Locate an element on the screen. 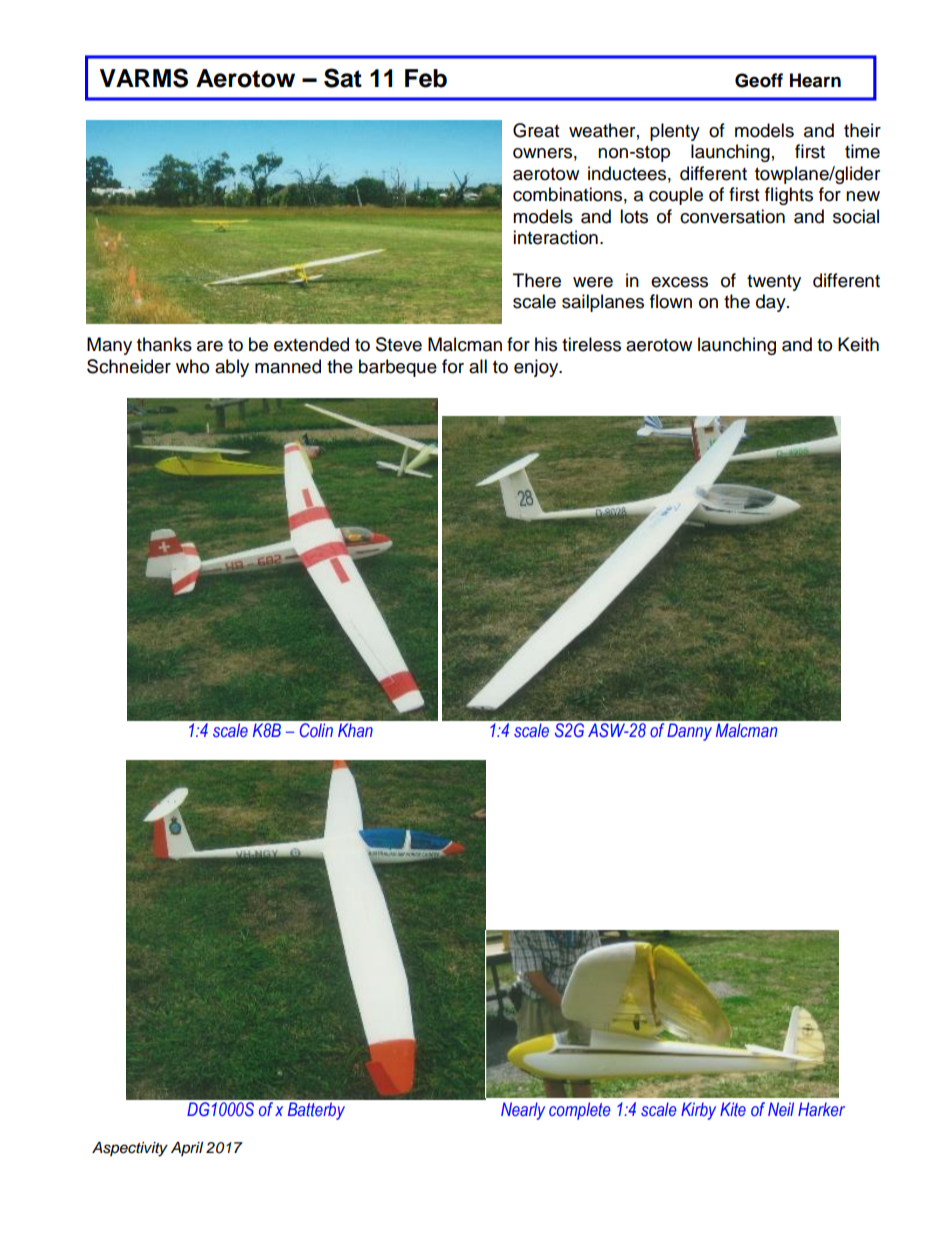 The height and width of the screenshot is (1233, 952). Great is located at coordinates (536, 130).
